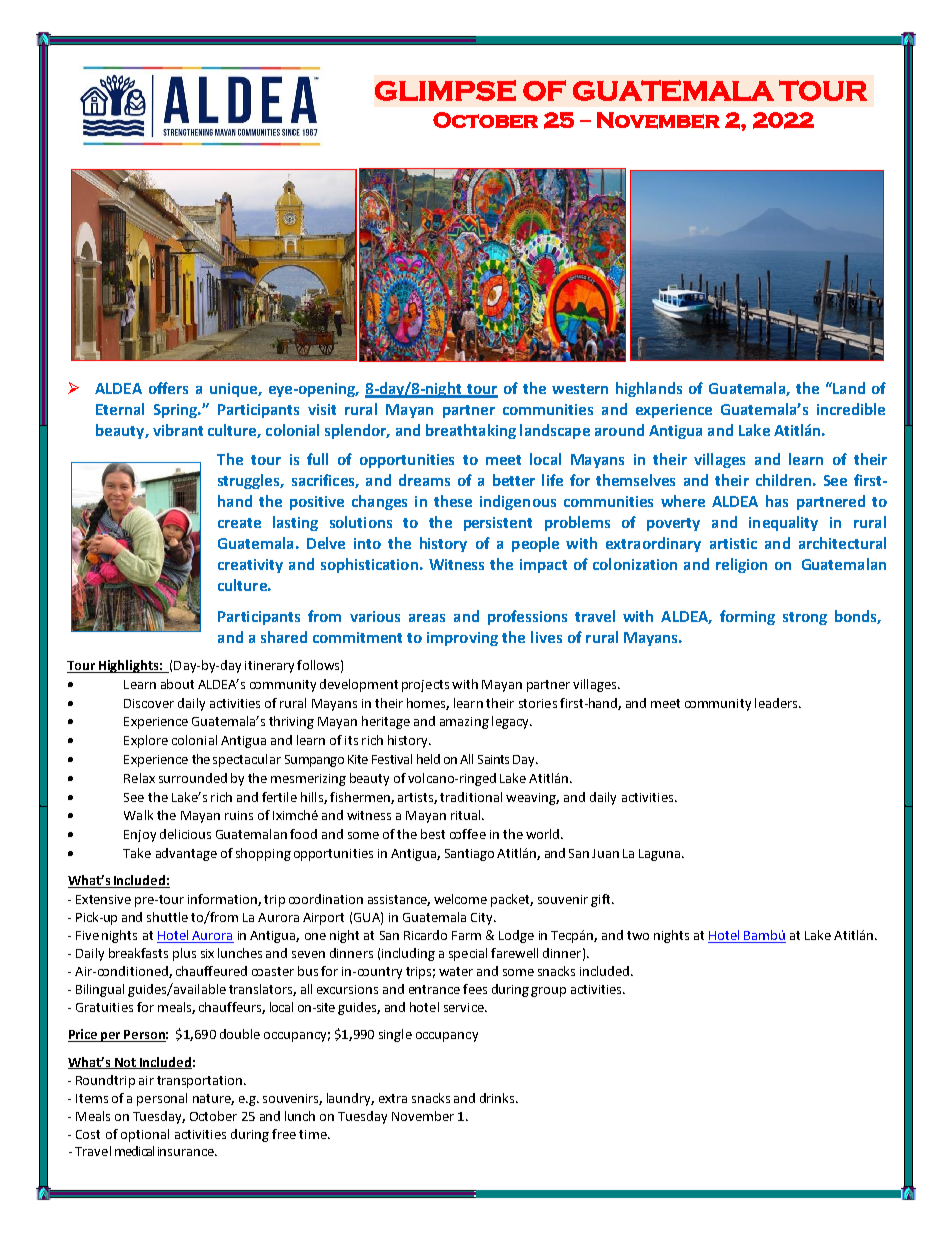 The image size is (952, 1233). Describe the element at coordinates (471, 797) in the screenshot. I see `traditional` at that location.
